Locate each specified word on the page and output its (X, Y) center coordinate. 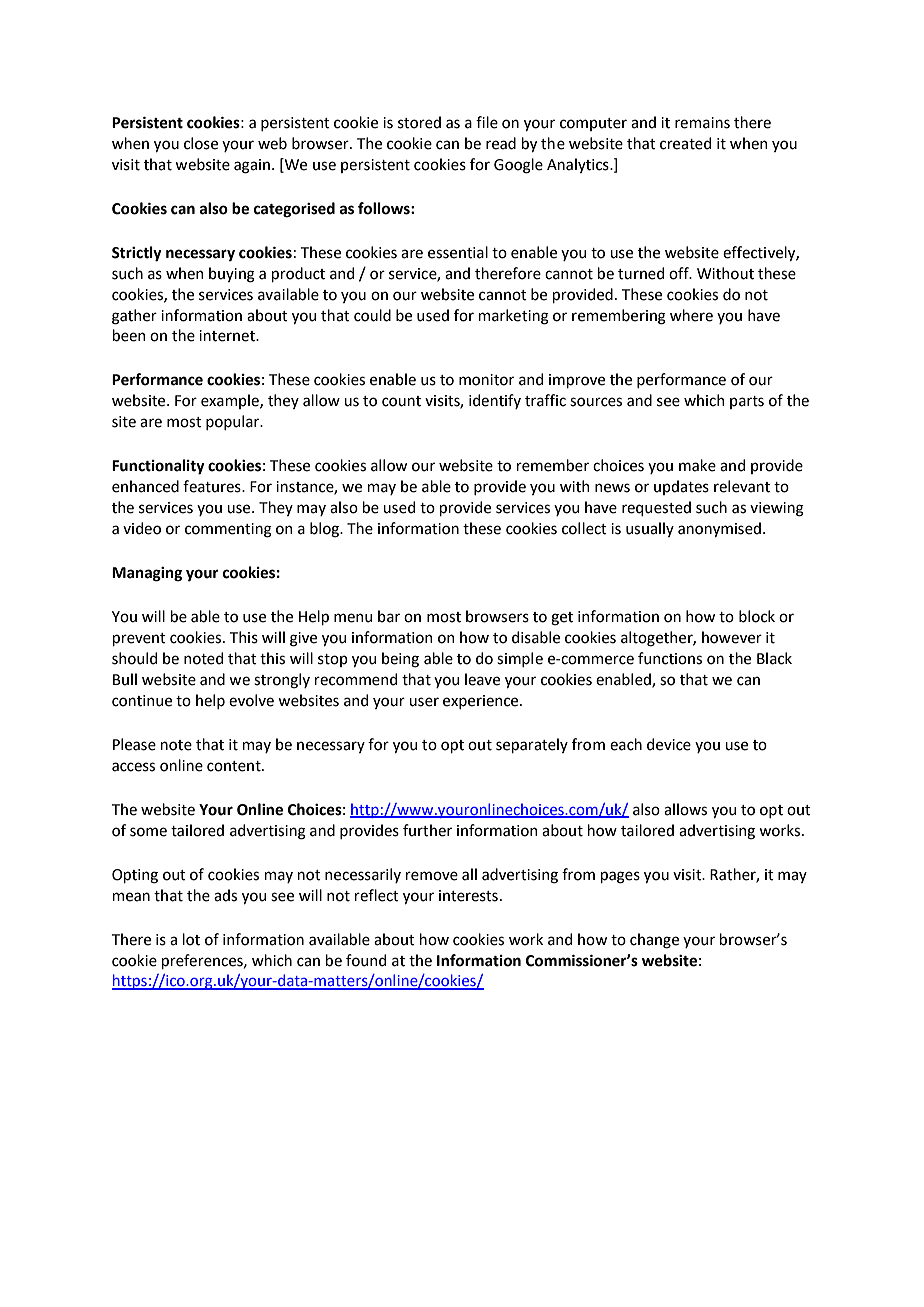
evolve (251, 700)
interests (468, 896)
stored (419, 122)
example (231, 401)
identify (495, 401)
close (201, 143)
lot (191, 939)
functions (670, 658)
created (685, 143)
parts (747, 402)
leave (482, 679)
